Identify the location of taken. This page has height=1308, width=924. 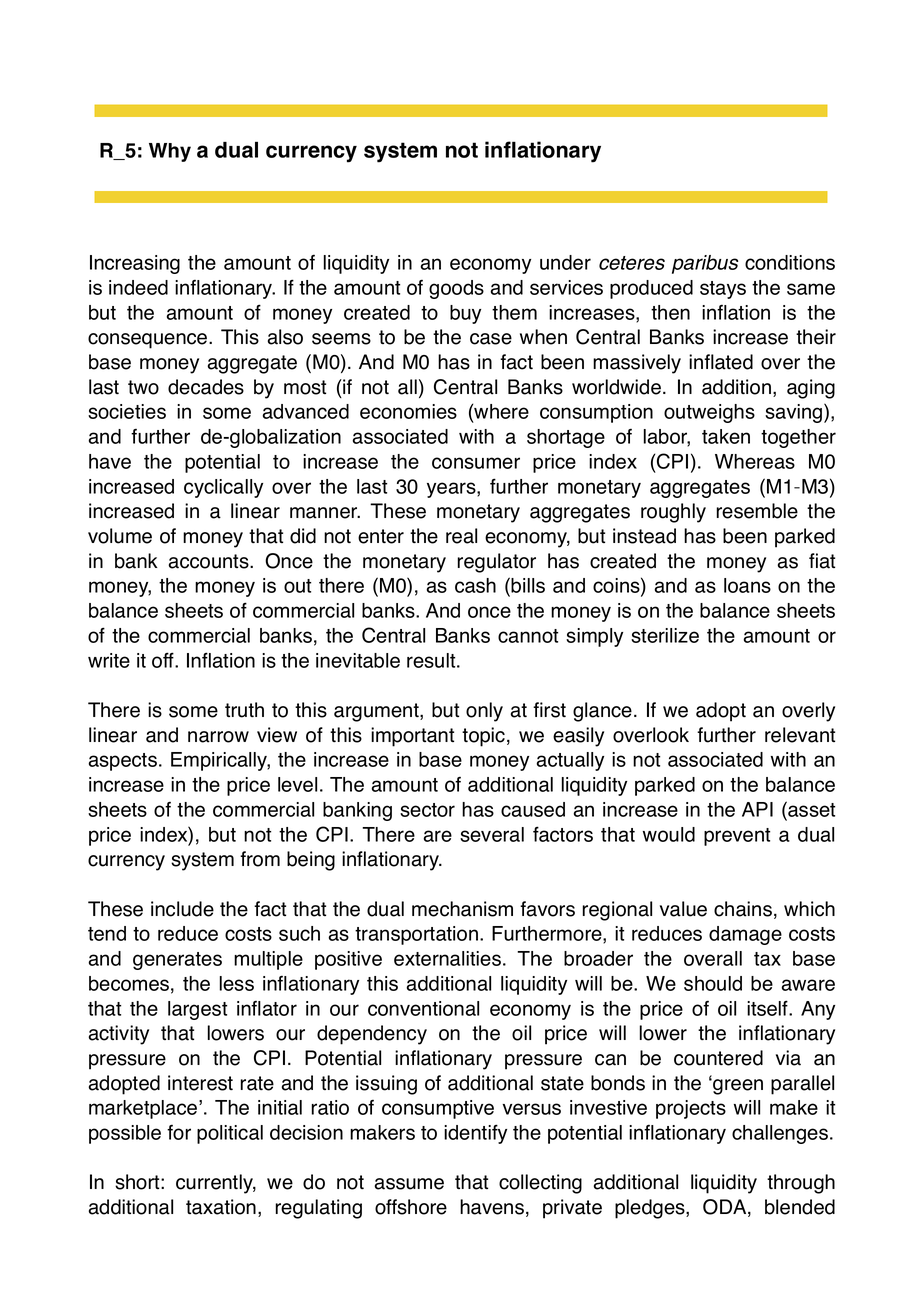
(726, 436).
